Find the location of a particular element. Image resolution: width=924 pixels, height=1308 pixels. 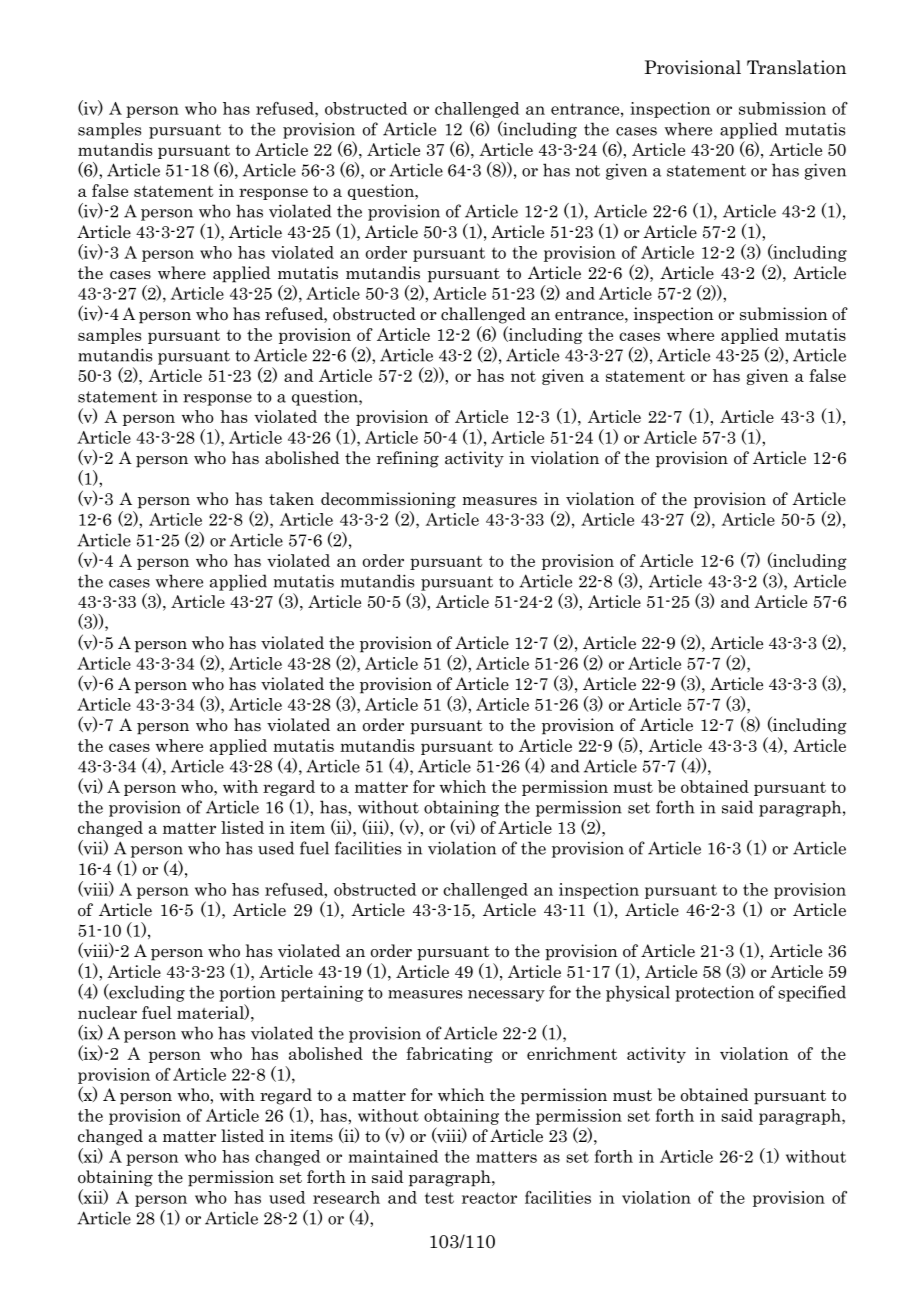

protection is located at coordinates (714, 994).
